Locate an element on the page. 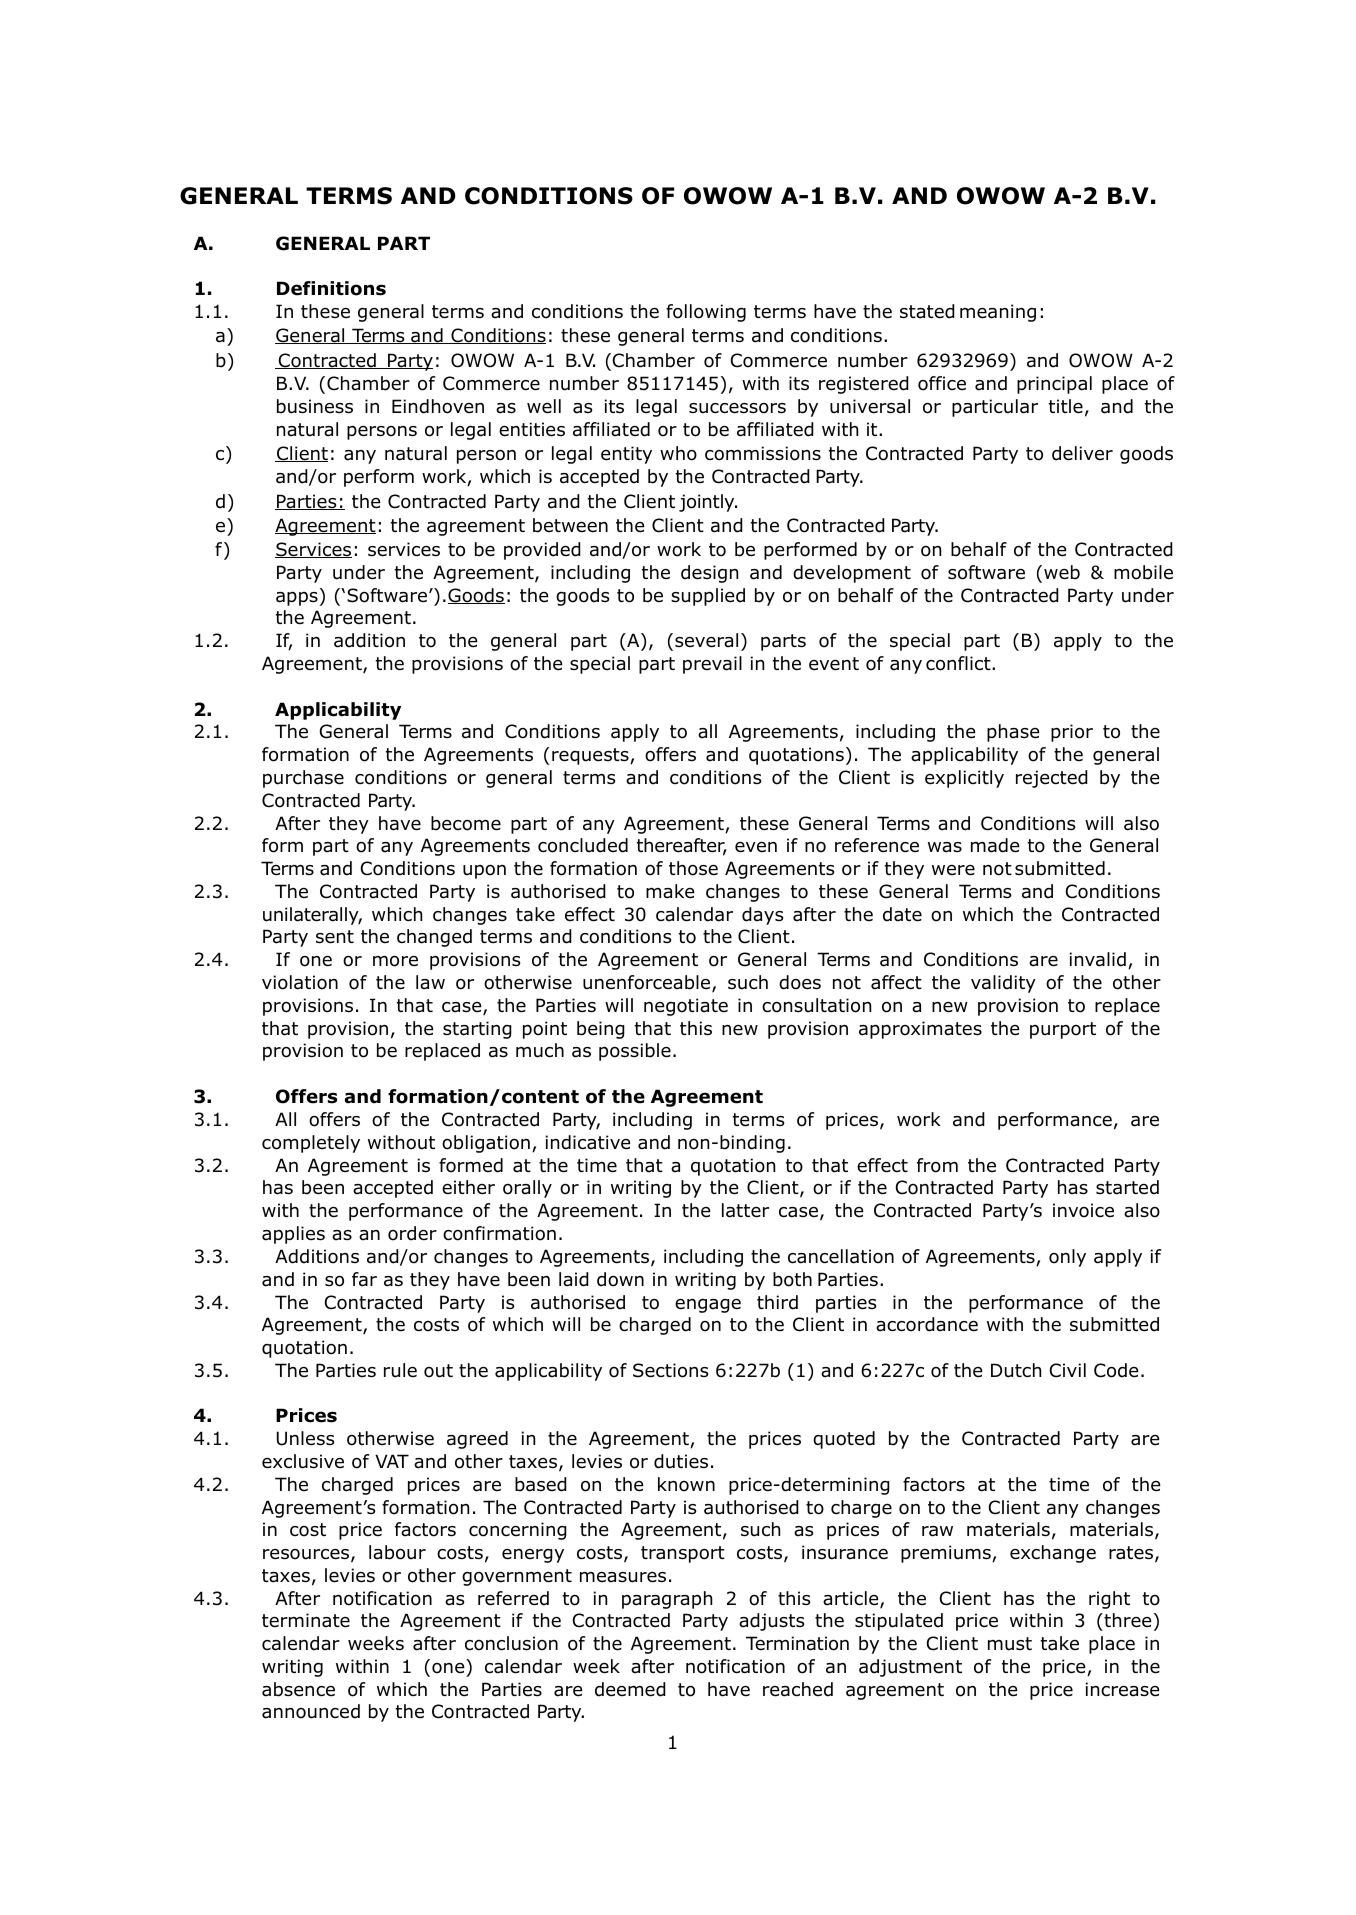 Image resolution: width=1356 pixels, height=1915 pixels. principal is located at coordinates (1054, 385).
